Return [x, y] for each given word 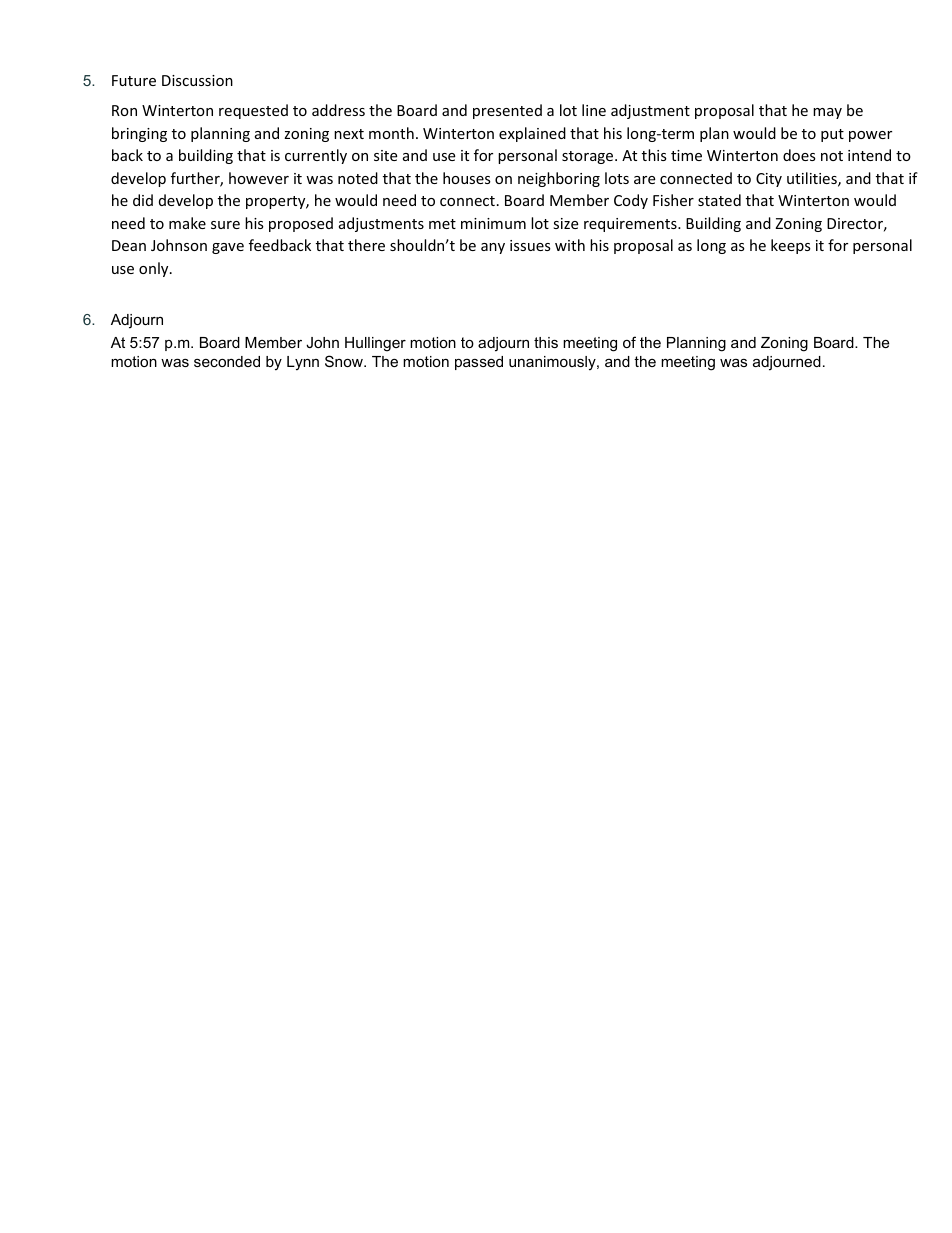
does [799, 155]
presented [507, 111]
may [827, 113]
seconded [227, 361]
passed [479, 363]
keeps [791, 246]
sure [225, 225]
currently [316, 156]
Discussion [197, 80]
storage [589, 157]
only [155, 269]
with [570, 245]
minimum [493, 223]
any [493, 248]
